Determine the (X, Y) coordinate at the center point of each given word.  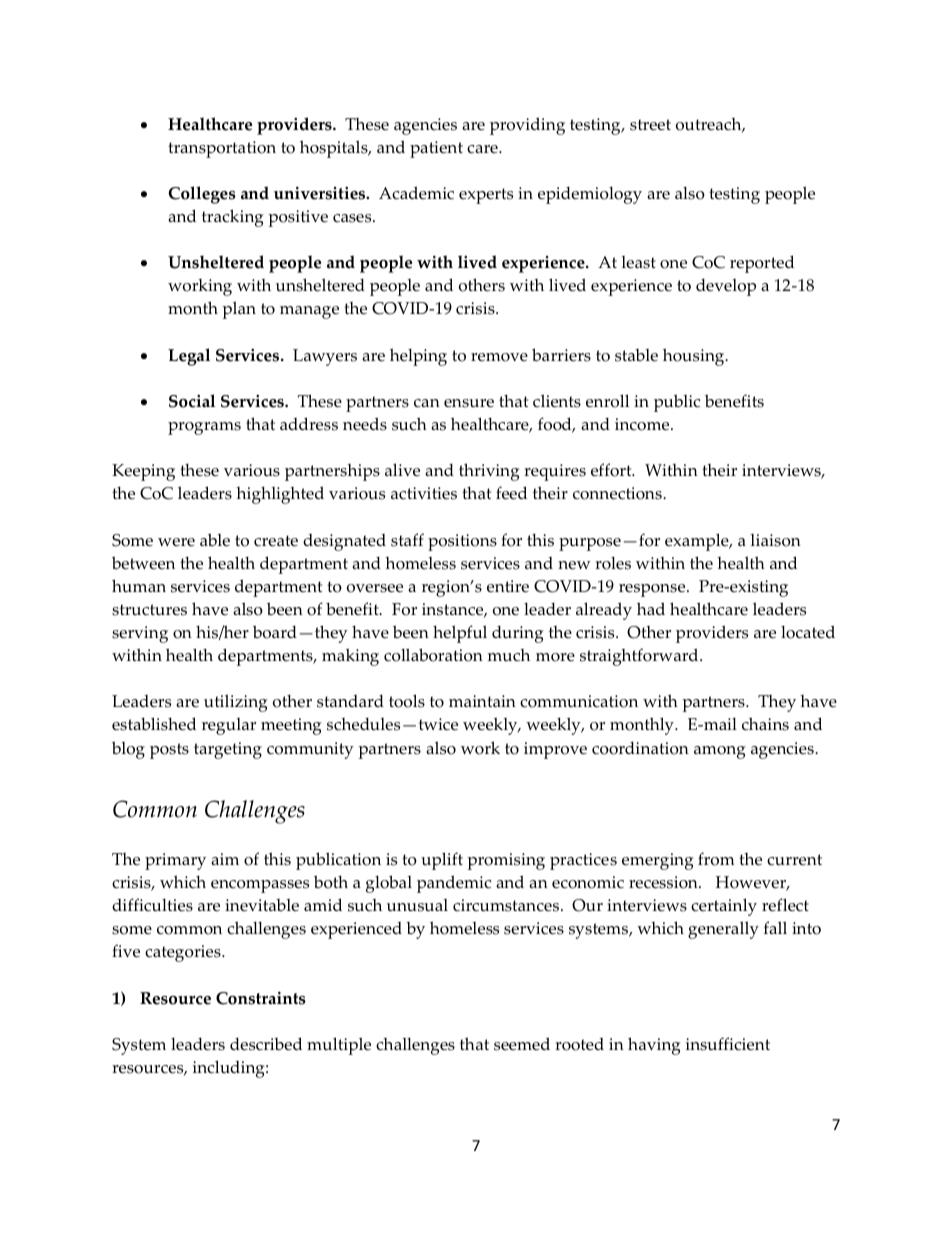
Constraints (261, 998)
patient (436, 149)
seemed (522, 1044)
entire (508, 586)
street (650, 125)
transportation (222, 149)
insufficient (728, 1044)
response (653, 590)
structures (149, 610)
